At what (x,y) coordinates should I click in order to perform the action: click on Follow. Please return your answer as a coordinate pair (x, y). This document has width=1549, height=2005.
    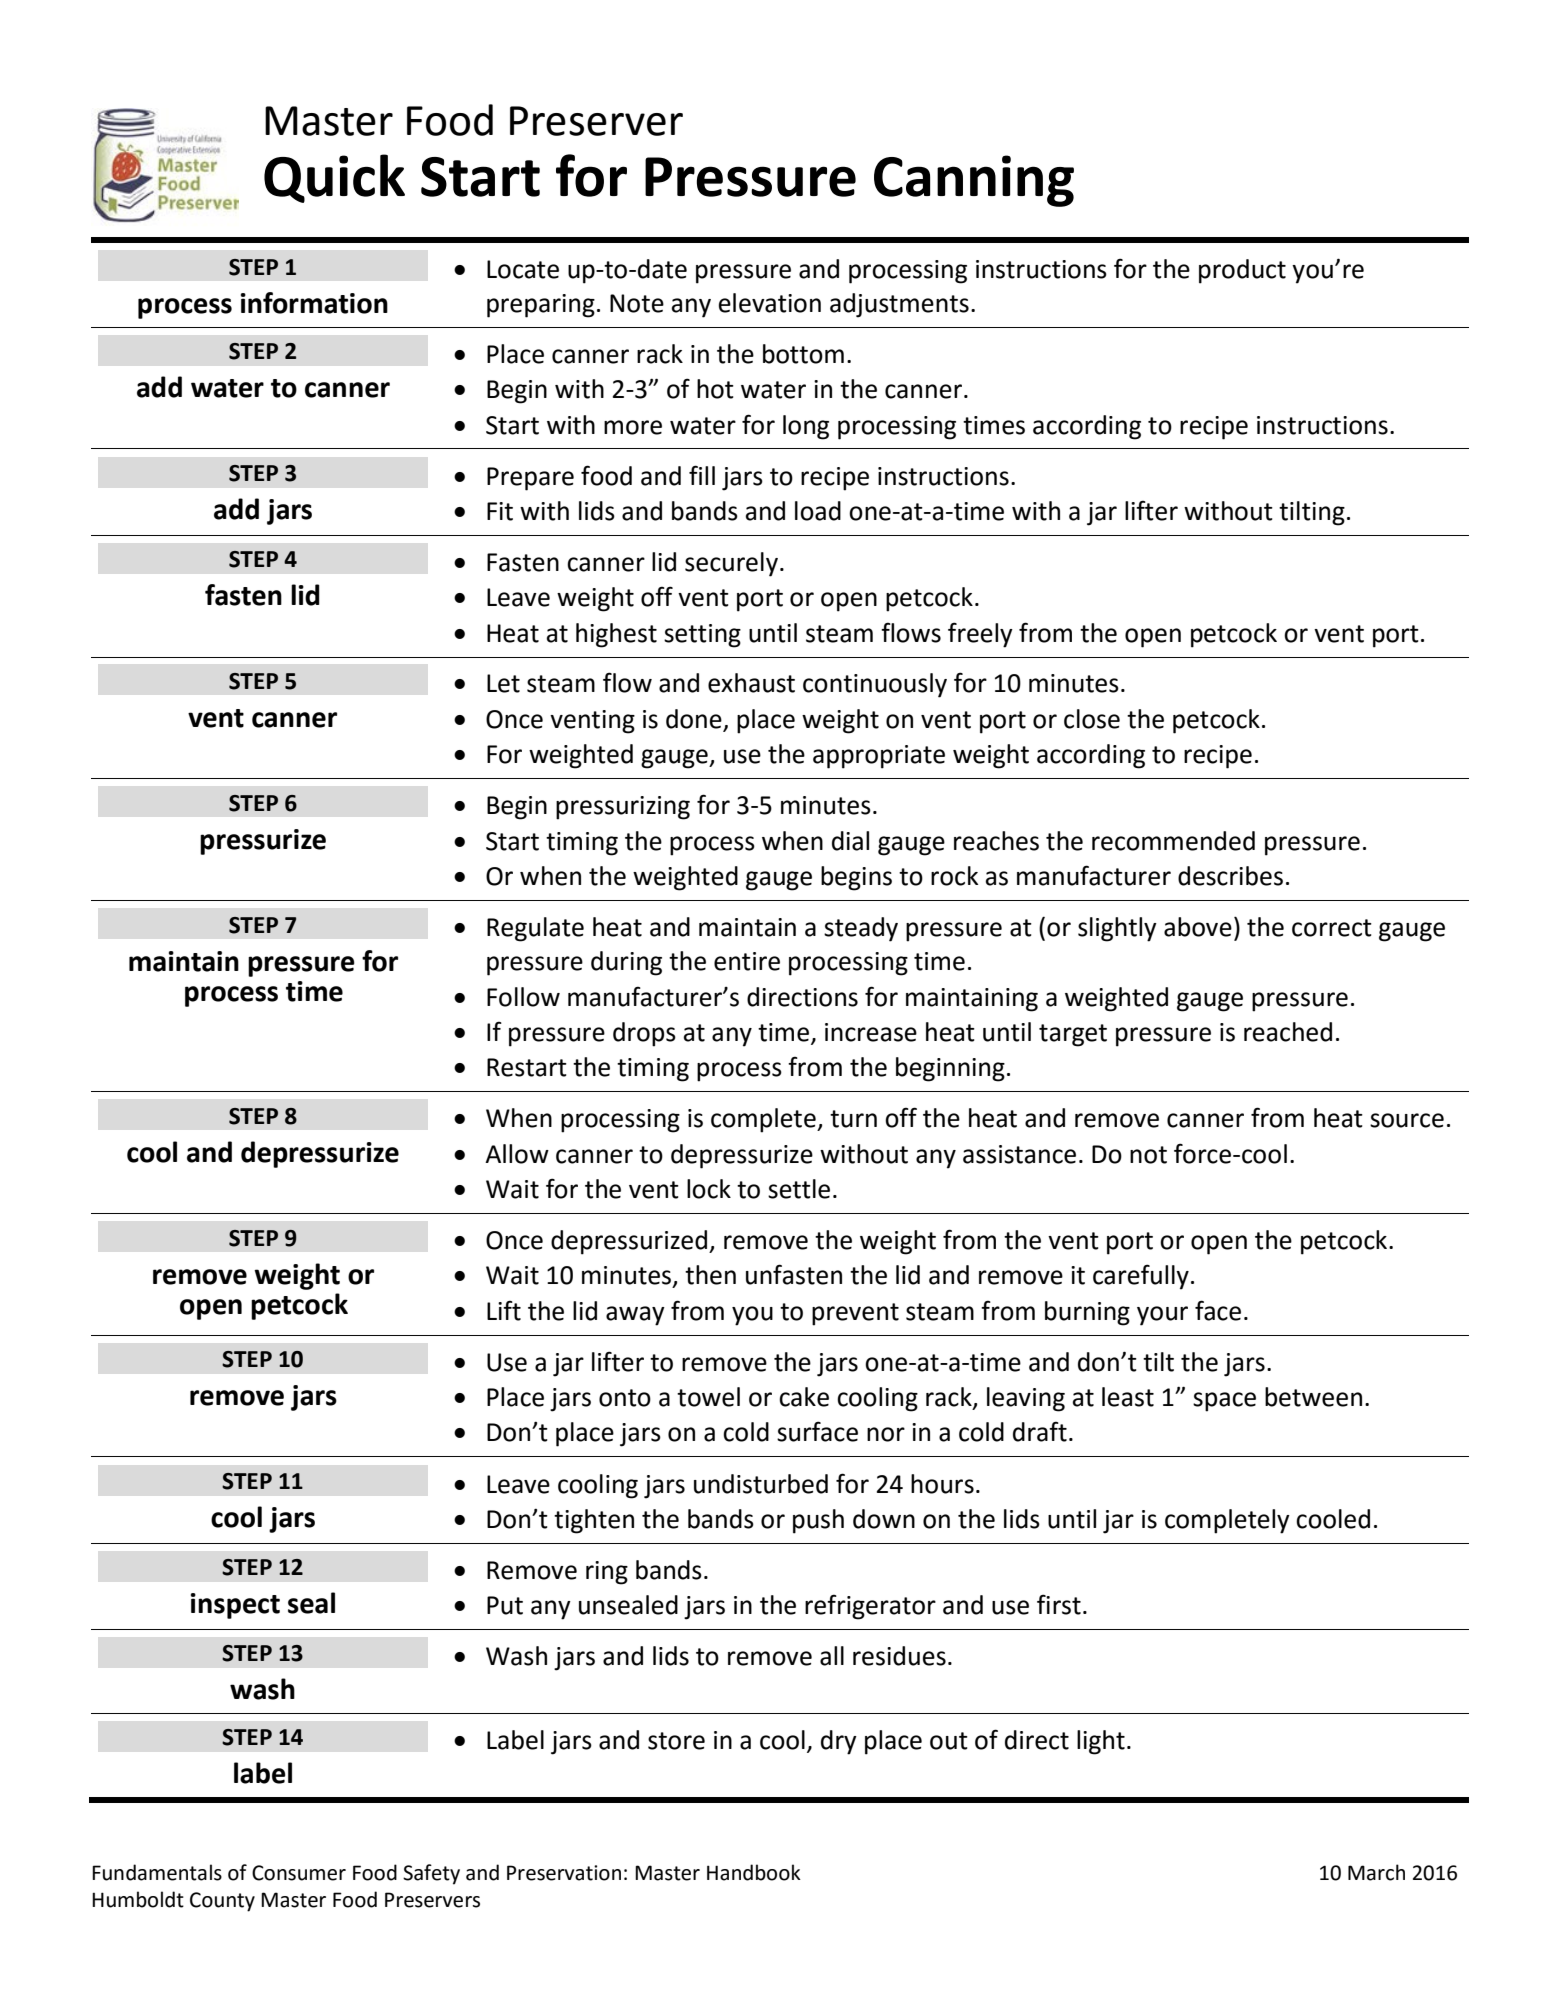
    Looking at the image, I should click on (523, 997).
